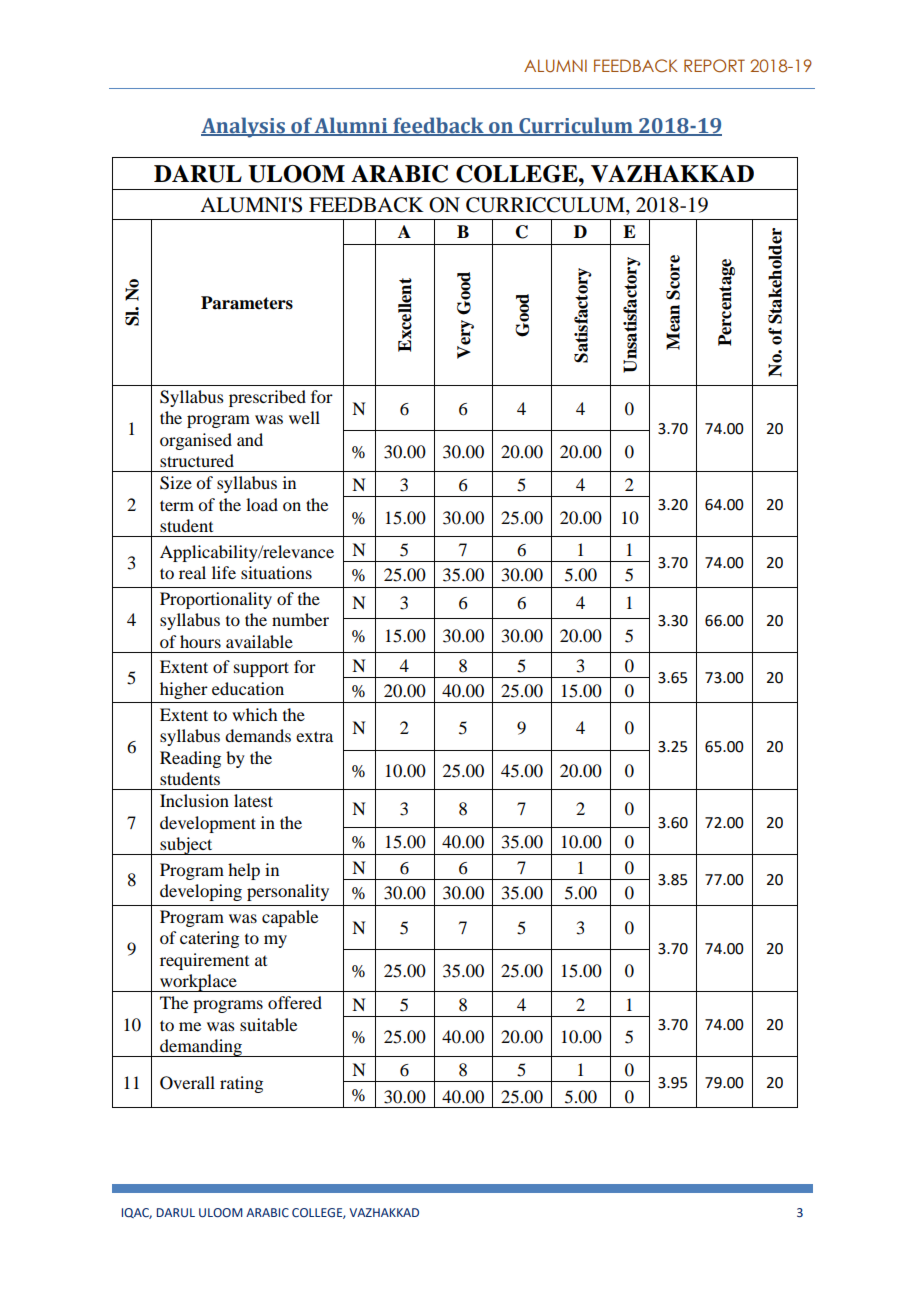 This image has height=1308, width=924. I want to click on Analysis, so click(244, 127).
